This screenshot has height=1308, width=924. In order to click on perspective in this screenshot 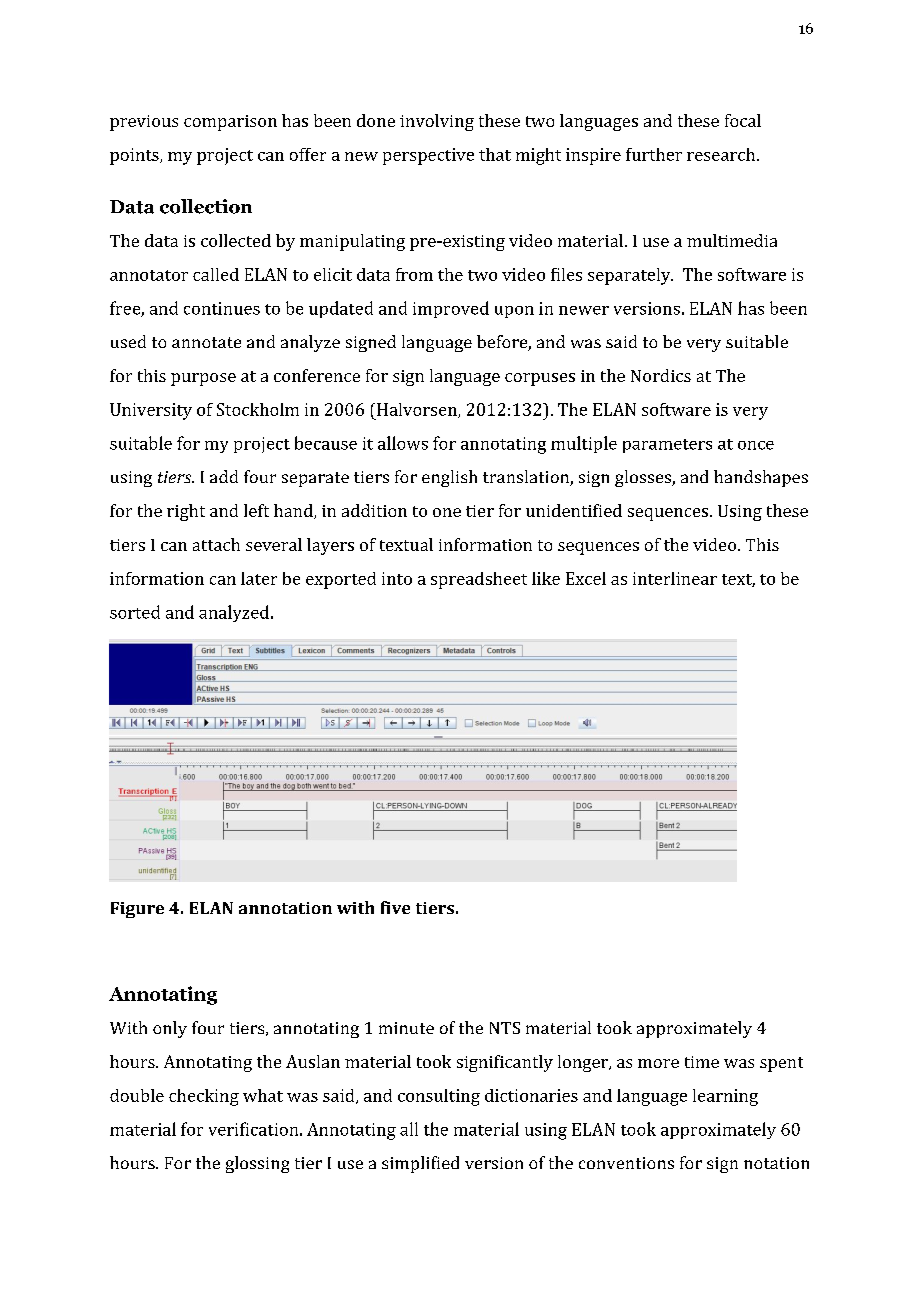, I will do `click(428, 156)`.
